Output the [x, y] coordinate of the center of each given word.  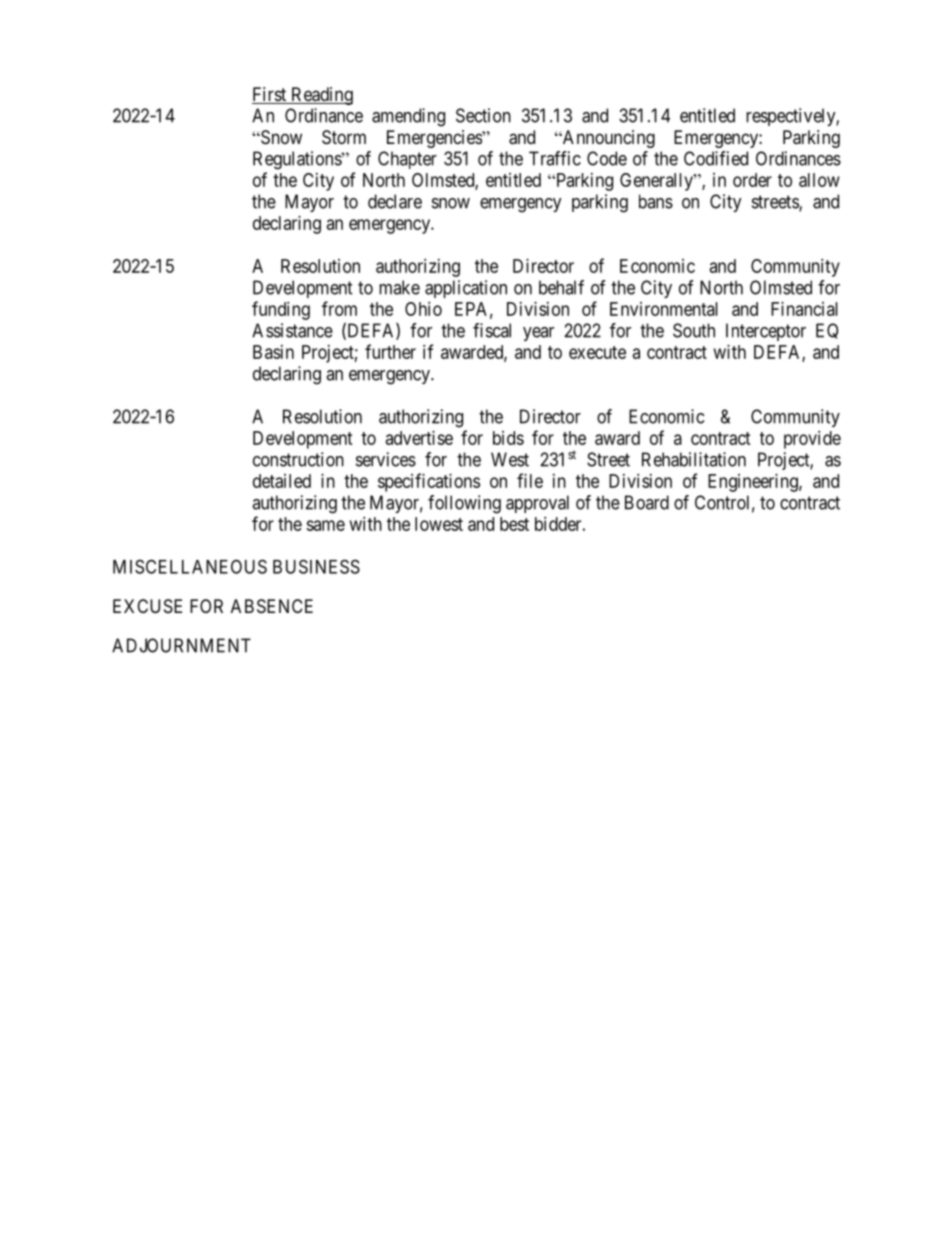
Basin [273, 352]
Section [483, 115]
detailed [282, 481]
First [270, 95]
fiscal [492, 330]
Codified [716, 158]
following [464, 504]
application [466, 289]
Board [647, 502]
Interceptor [766, 332]
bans [656, 201]
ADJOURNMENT [181, 645]
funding [281, 310]
